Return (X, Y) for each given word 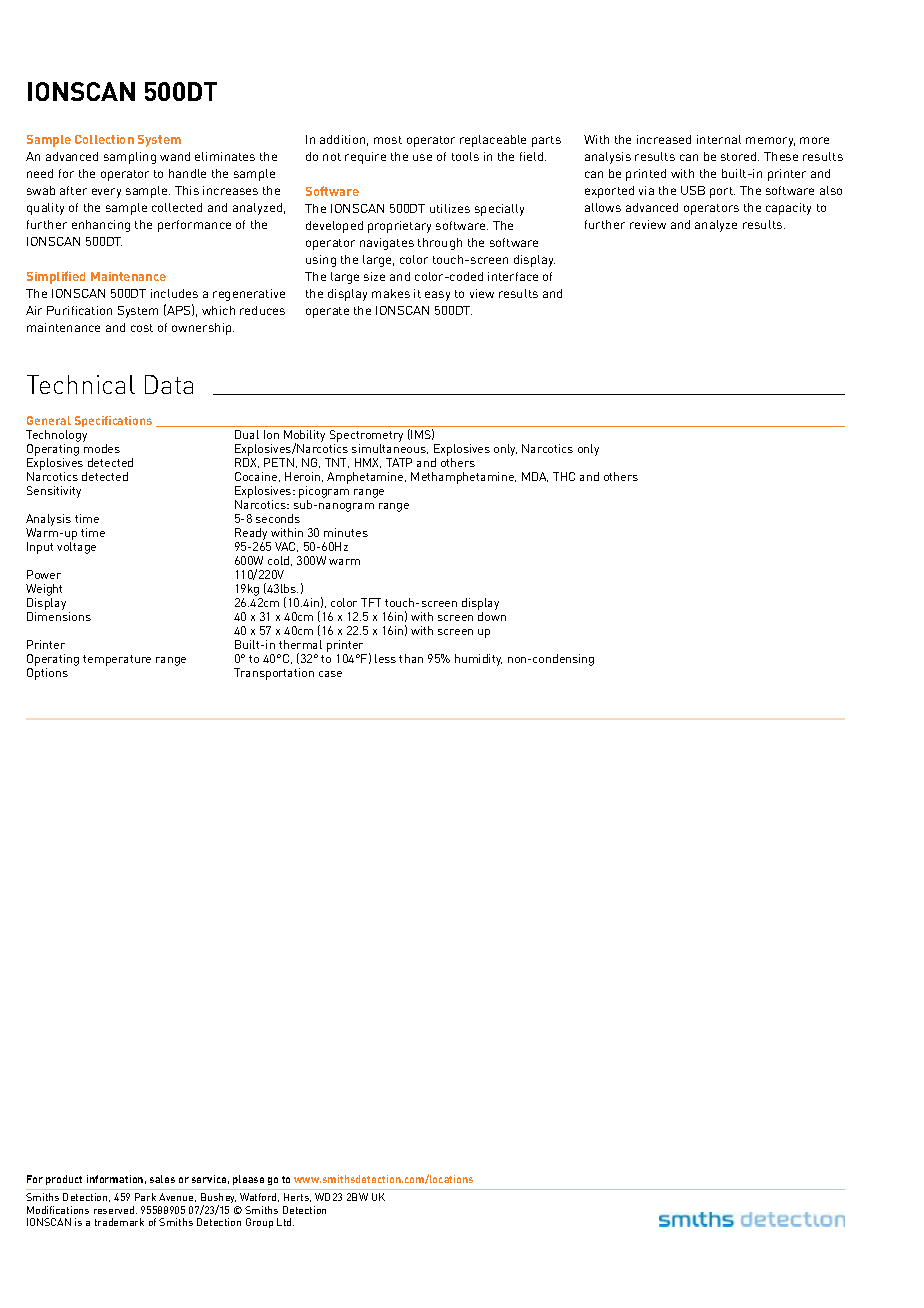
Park (145, 1197)
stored (740, 156)
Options (47, 674)
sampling (130, 158)
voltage (76, 548)
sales (162, 1179)
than (411, 658)
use (422, 157)
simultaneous (390, 449)
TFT (371, 602)
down (492, 616)
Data (169, 384)
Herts (297, 1197)
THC (564, 476)
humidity (478, 660)
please (248, 1180)
